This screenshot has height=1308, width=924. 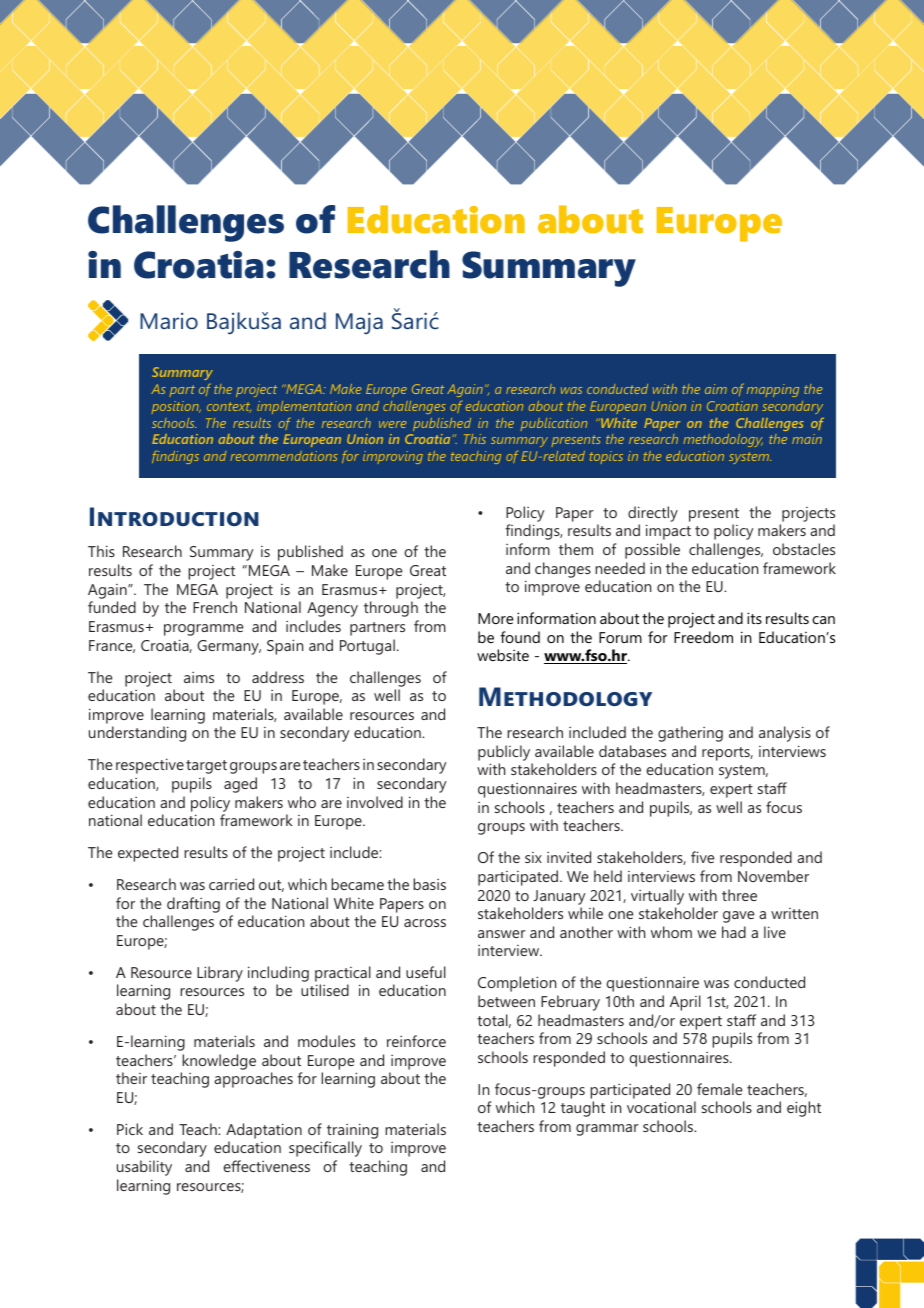 What do you see at coordinates (563, 570) in the screenshot?
I see `changes` at bounding box center [563, 570].
